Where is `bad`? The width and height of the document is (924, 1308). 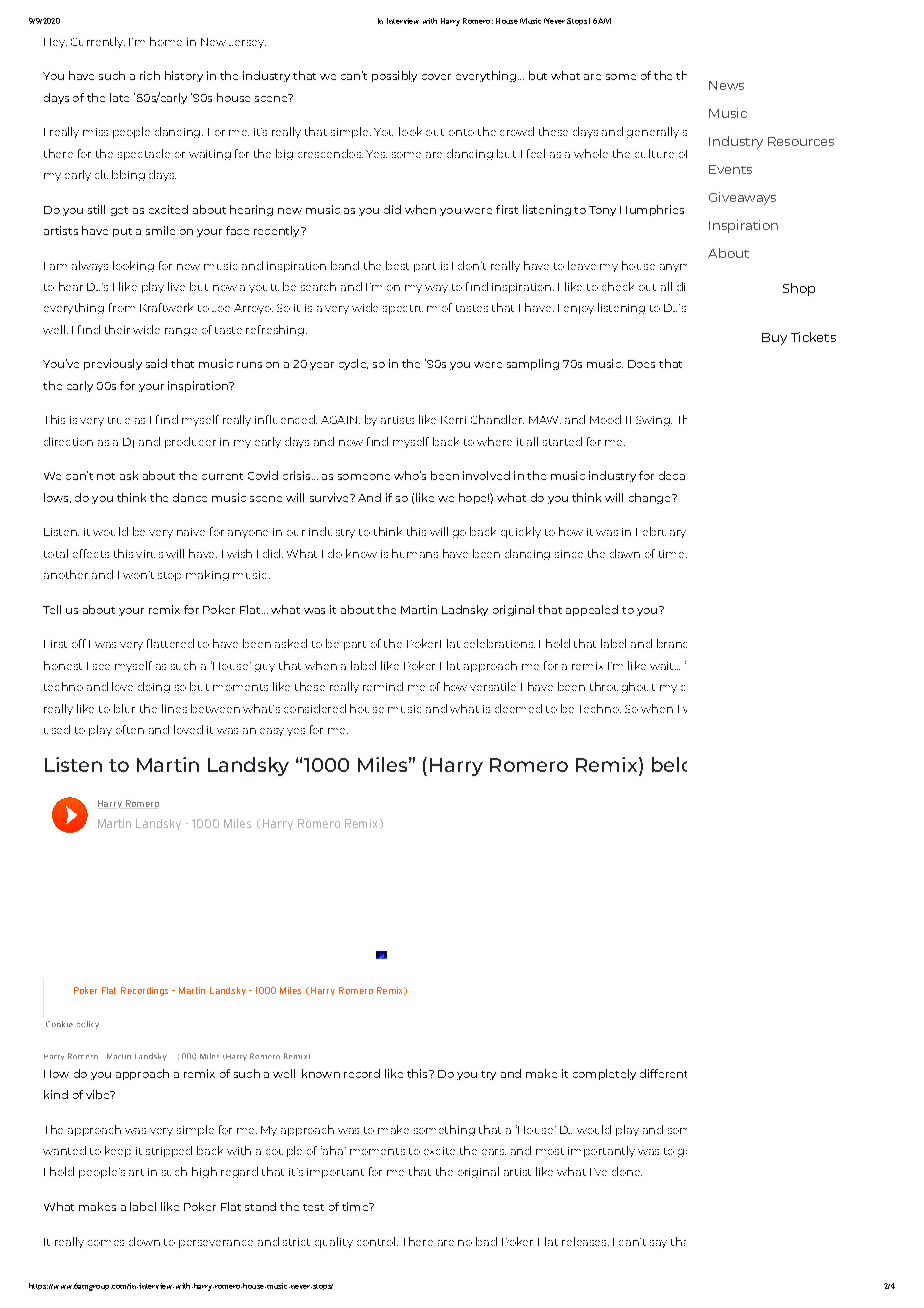 bad is located at coordinates (486, 1241).
